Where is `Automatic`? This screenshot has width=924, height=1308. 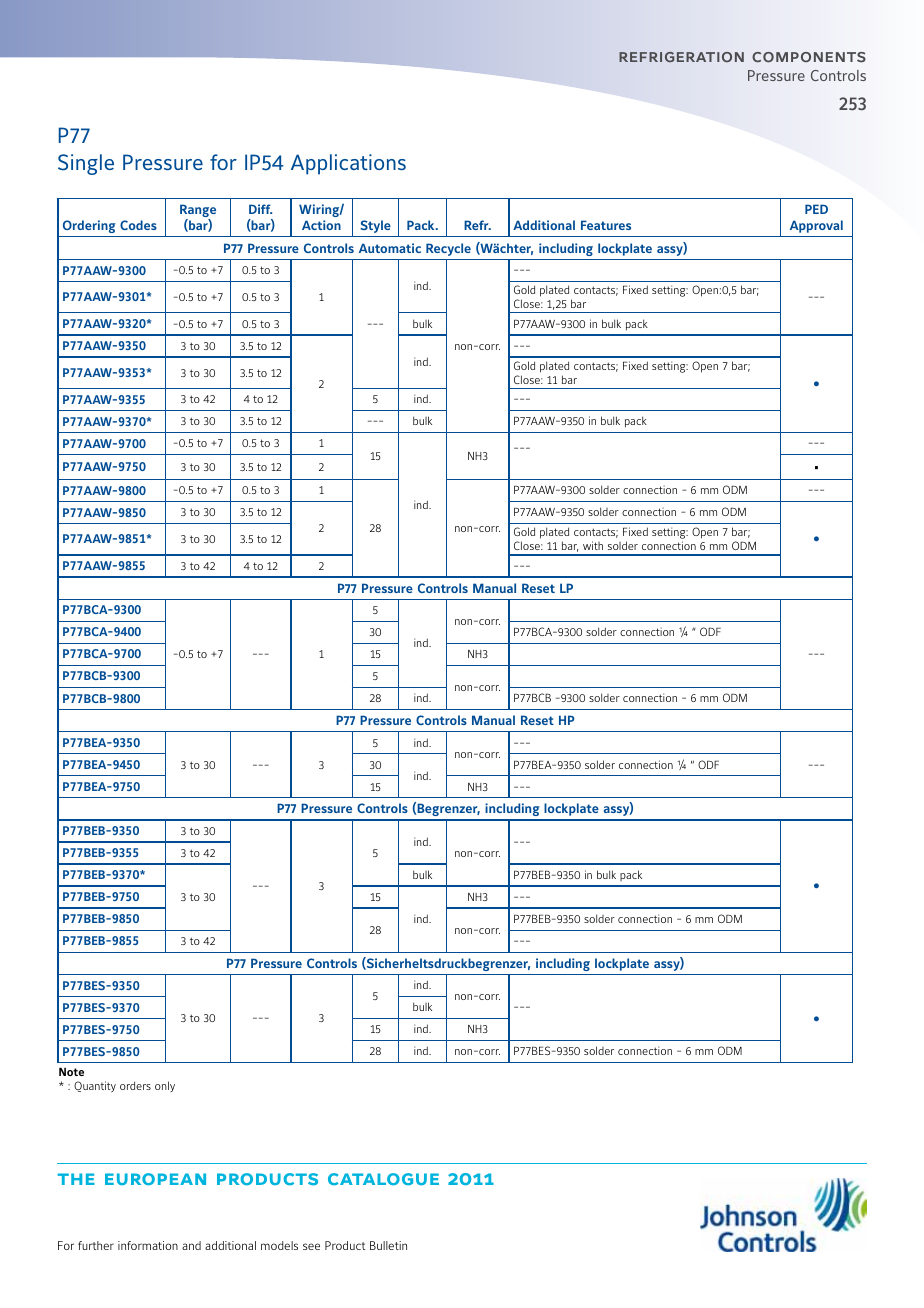 Automatic is located at coordinates (390, 248).
